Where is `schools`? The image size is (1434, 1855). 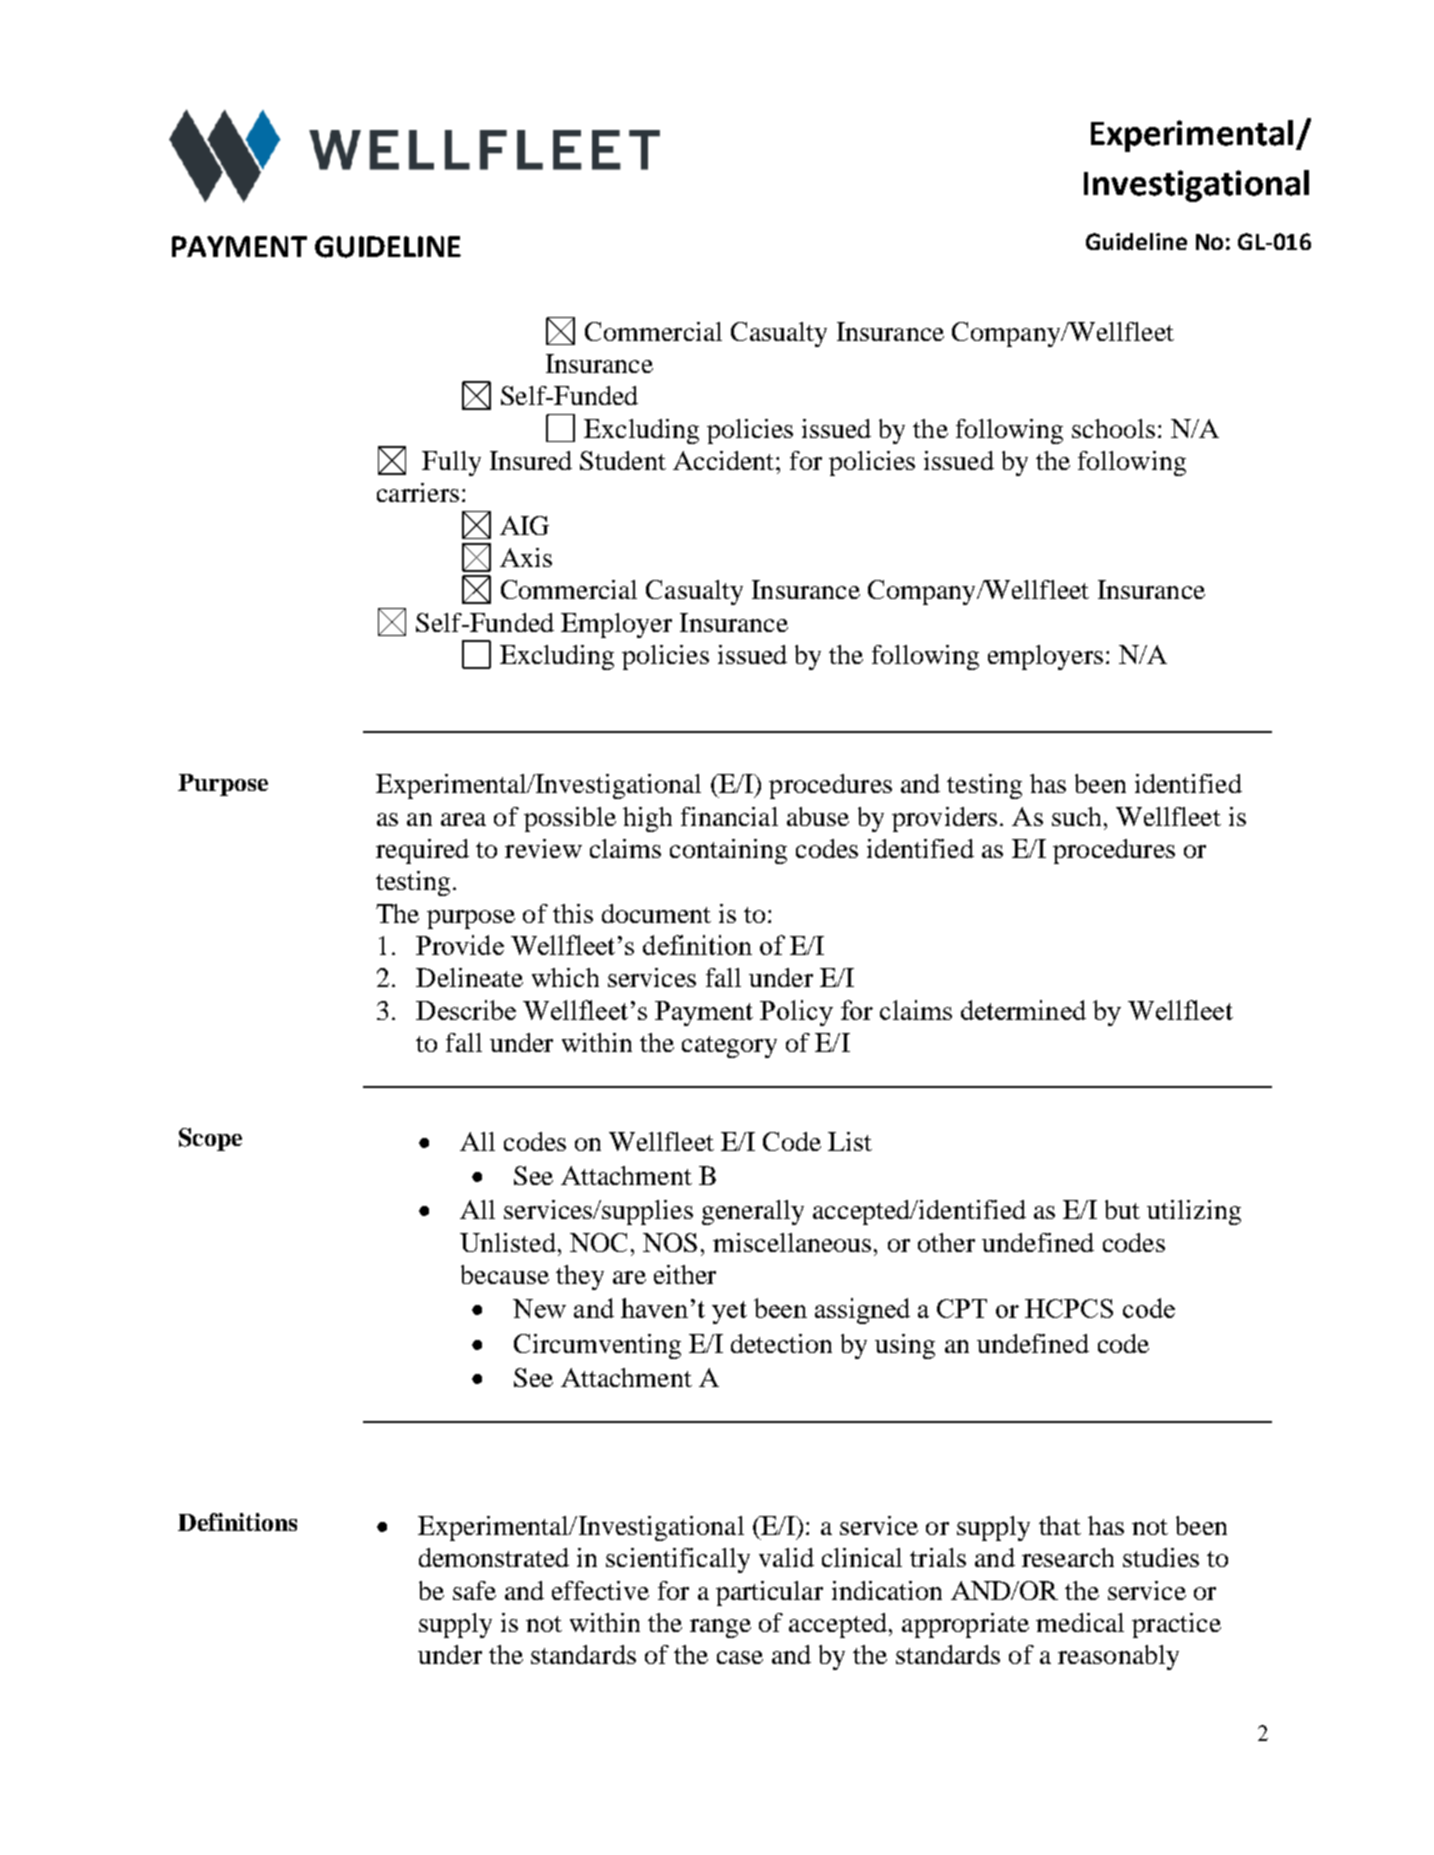
schools is located at coordinates (1113, 428).
